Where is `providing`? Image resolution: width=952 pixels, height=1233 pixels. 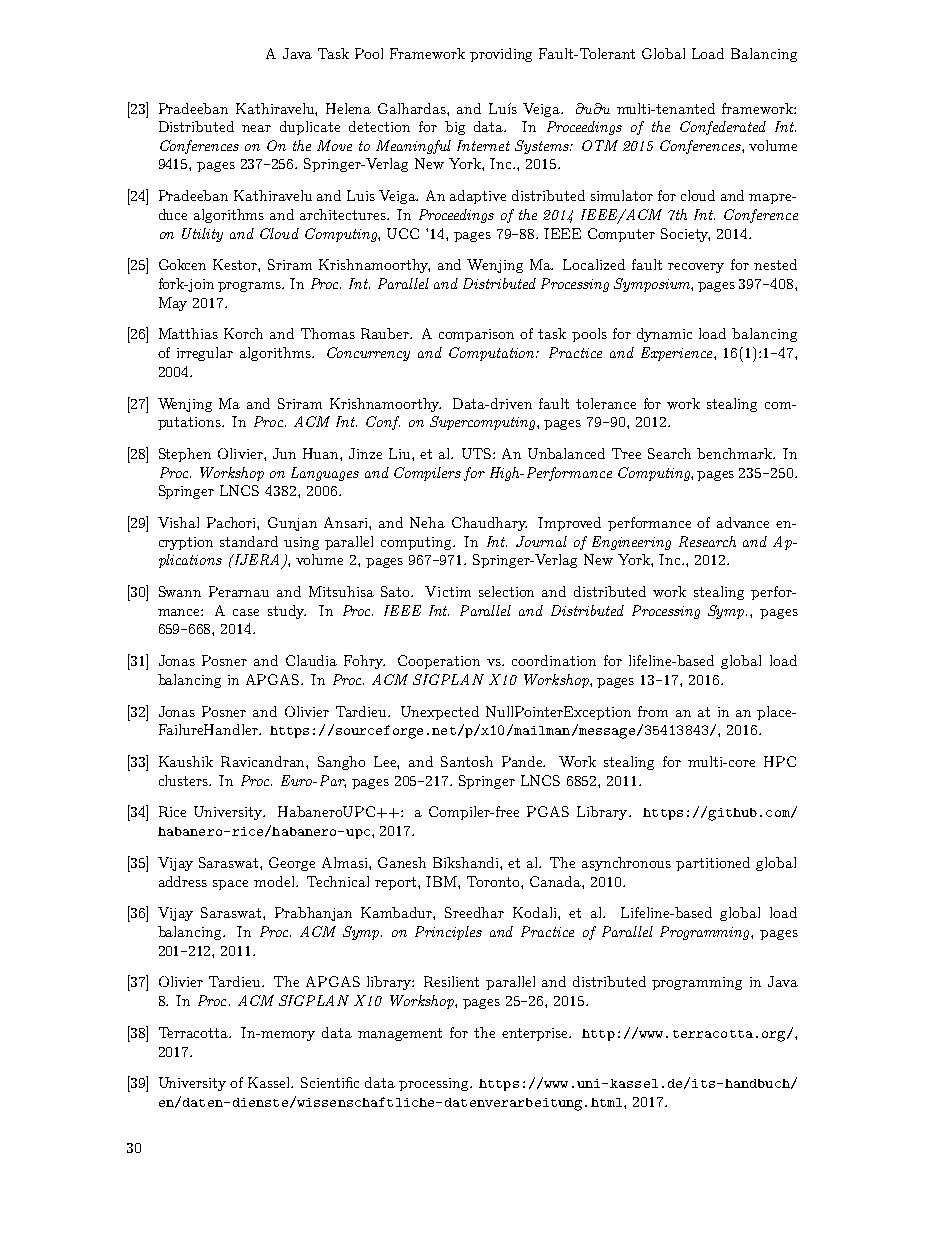
providing is located at coordinates (501, 55).
